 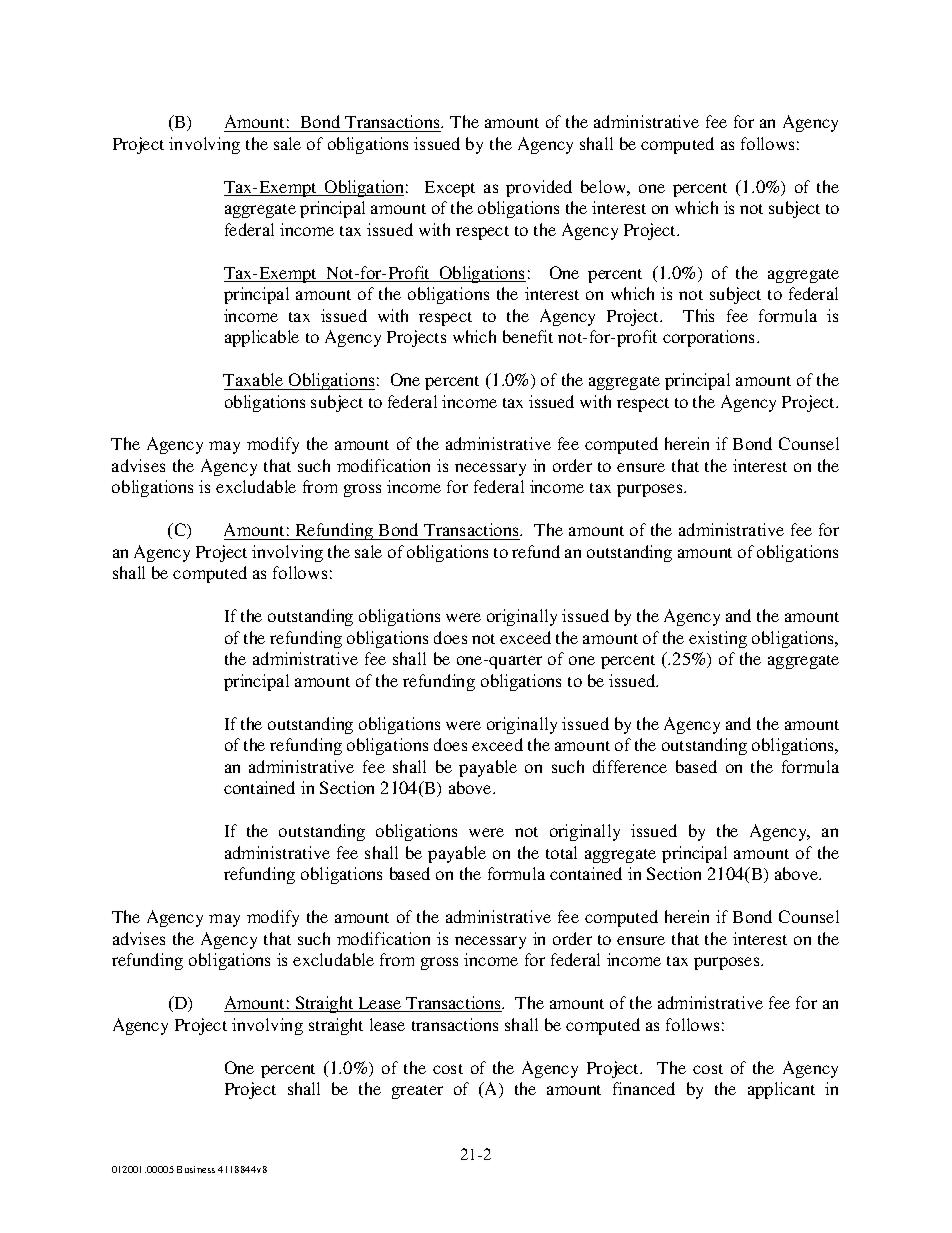 I want to click on benefit, so click(x=528, y=336).
